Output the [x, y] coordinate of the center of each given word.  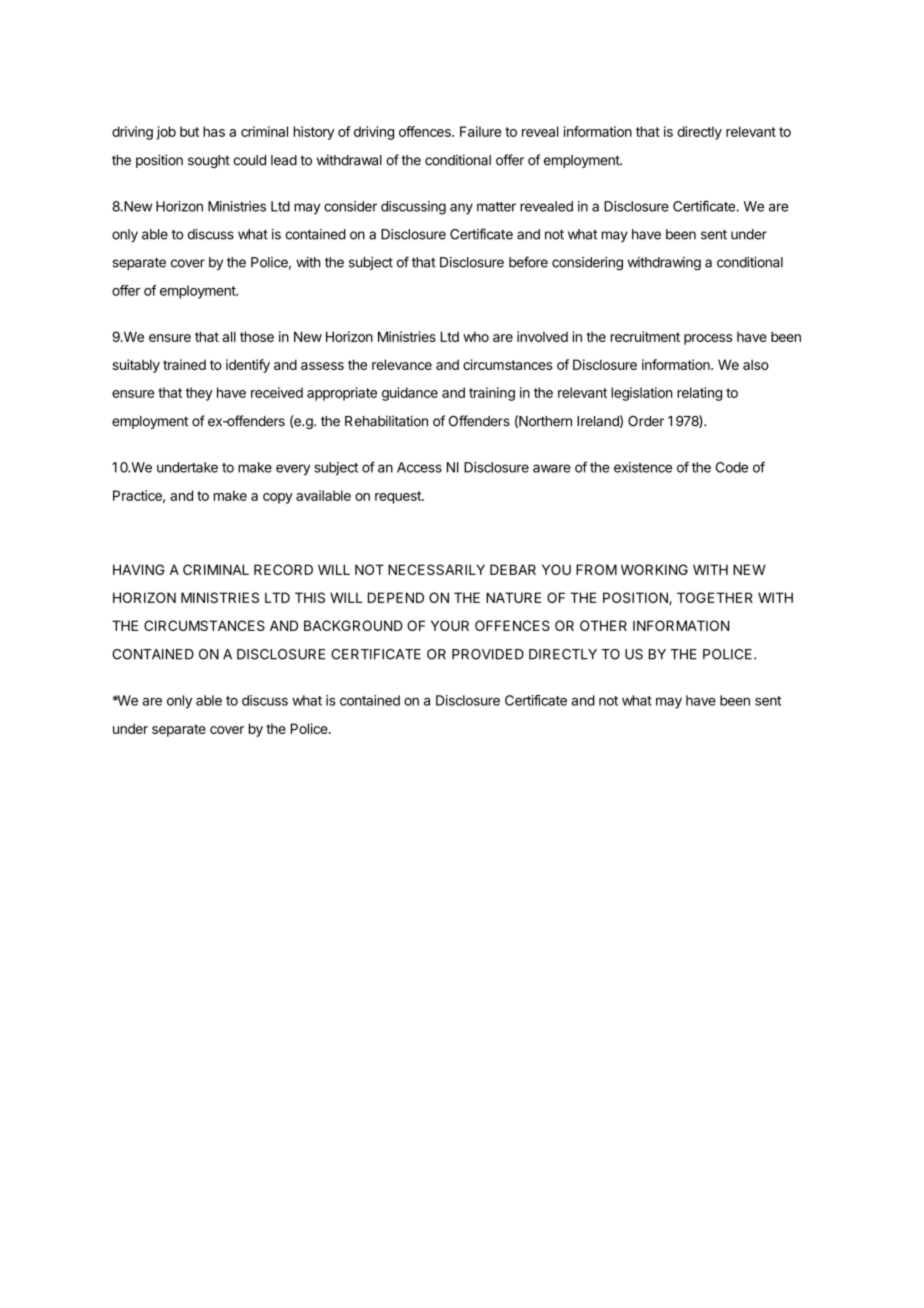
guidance [410, 394]
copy [278, 498]
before [528, 262]
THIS [310, 597]
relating [699, 394]
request [399, 497]
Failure [480, 131]
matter [496, 207]
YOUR [450, 625]
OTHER [603, 625]
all [229, 336]
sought [209, 161]
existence [643, 467]
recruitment [645, 336]
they [199, 394]
